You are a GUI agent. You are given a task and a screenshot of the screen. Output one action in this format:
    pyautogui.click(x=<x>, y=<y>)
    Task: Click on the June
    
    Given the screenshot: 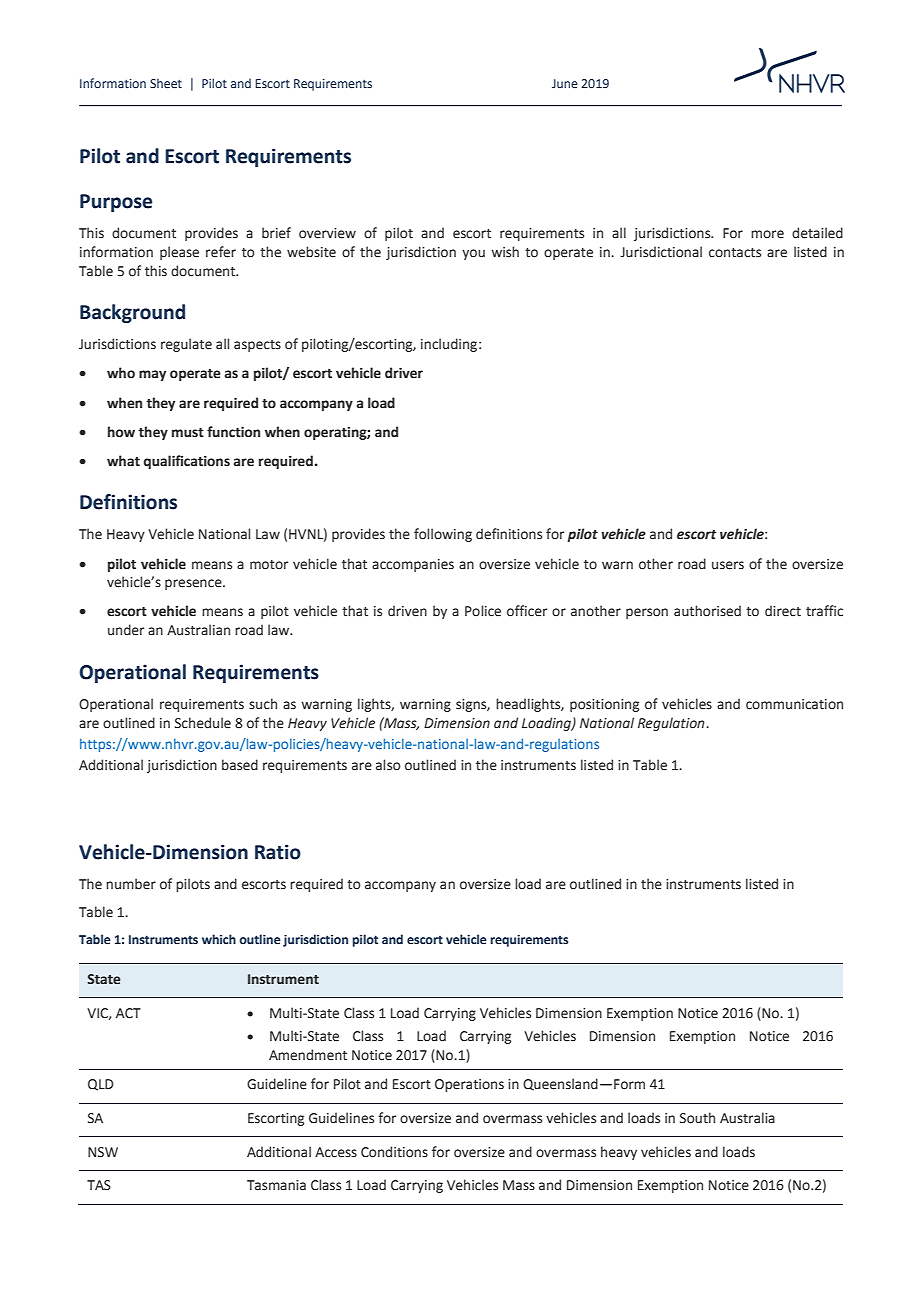 What is the action you would take?
    pyautogui.click(x=565, y=83)
